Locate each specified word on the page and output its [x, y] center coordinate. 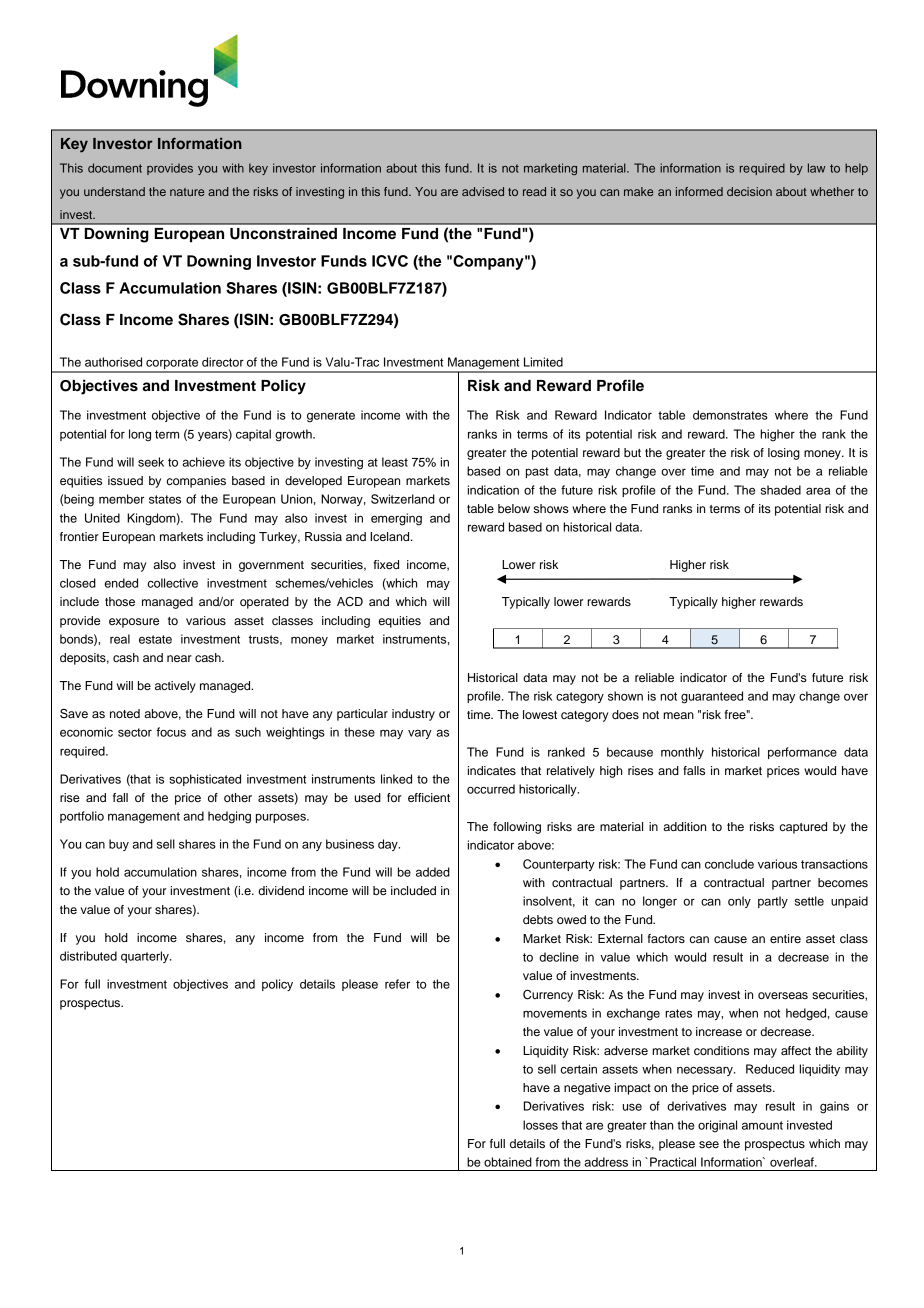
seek [151, 462]
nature [187, 192]
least [395, 462]
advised [483, 191]
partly [773, 902]
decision [749, 191]
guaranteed [712, 697]
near [179, 658]
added [433, 872]
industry [413, 715]
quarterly [146, 957]
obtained [508, 1162]
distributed [88, 956]
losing [784, 454]
